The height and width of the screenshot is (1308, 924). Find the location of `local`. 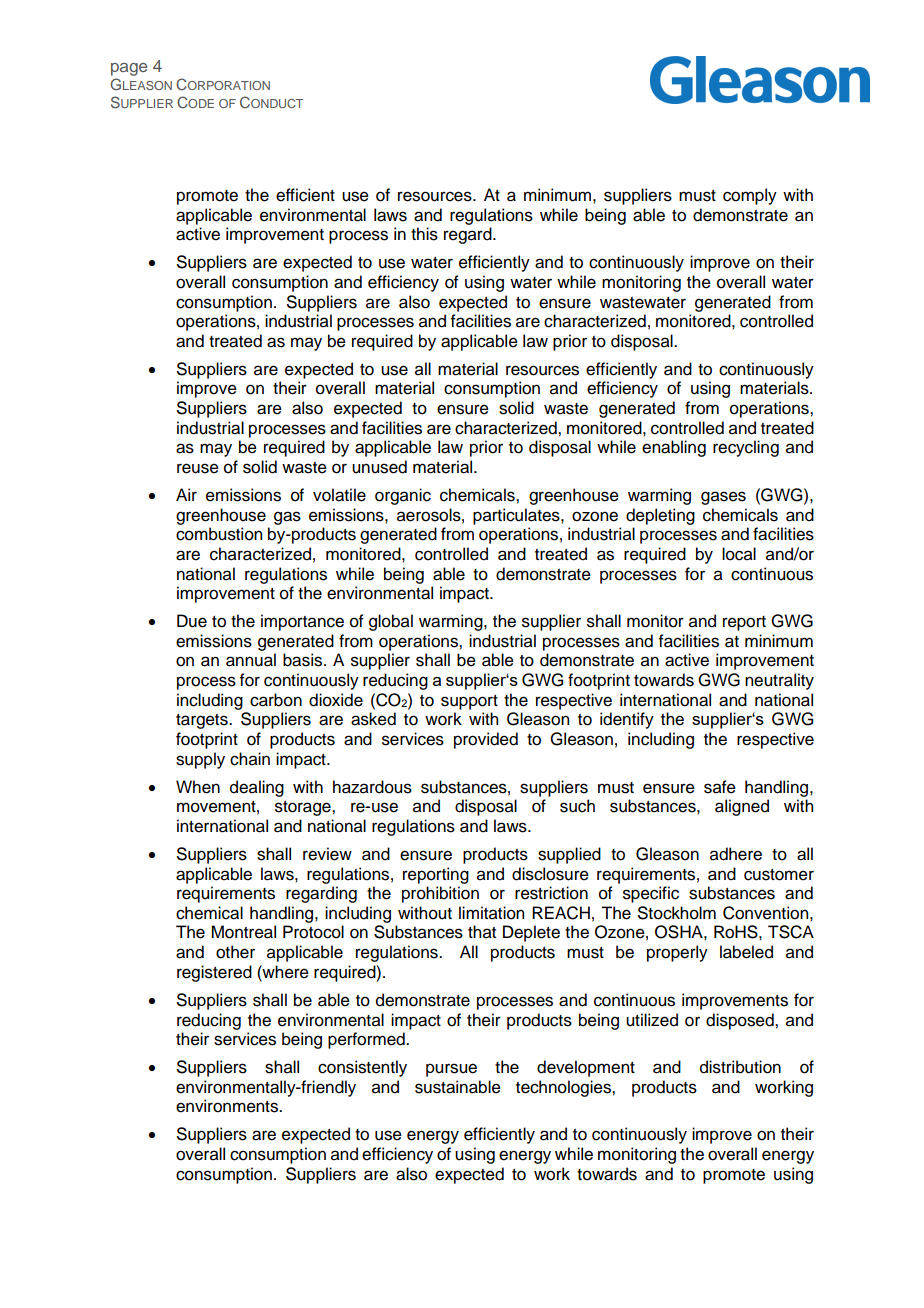

local is located at coordinates (739, 554).
